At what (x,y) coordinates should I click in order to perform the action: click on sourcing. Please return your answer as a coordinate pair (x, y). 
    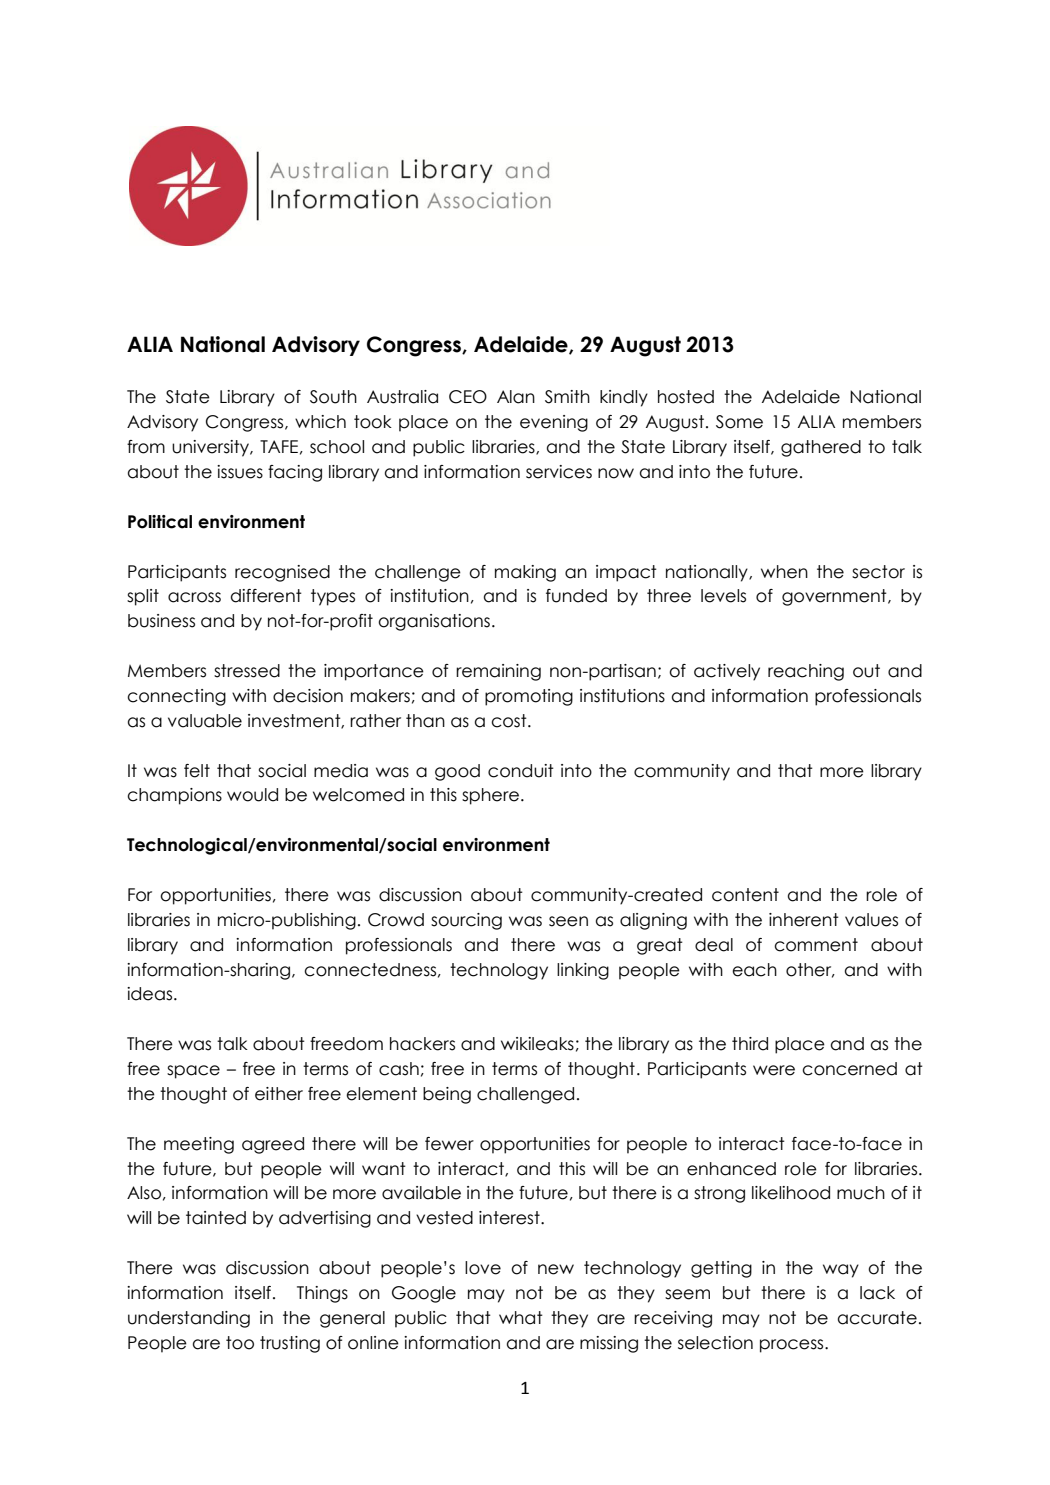
    Looking at the image, I should click on (466, 921).
